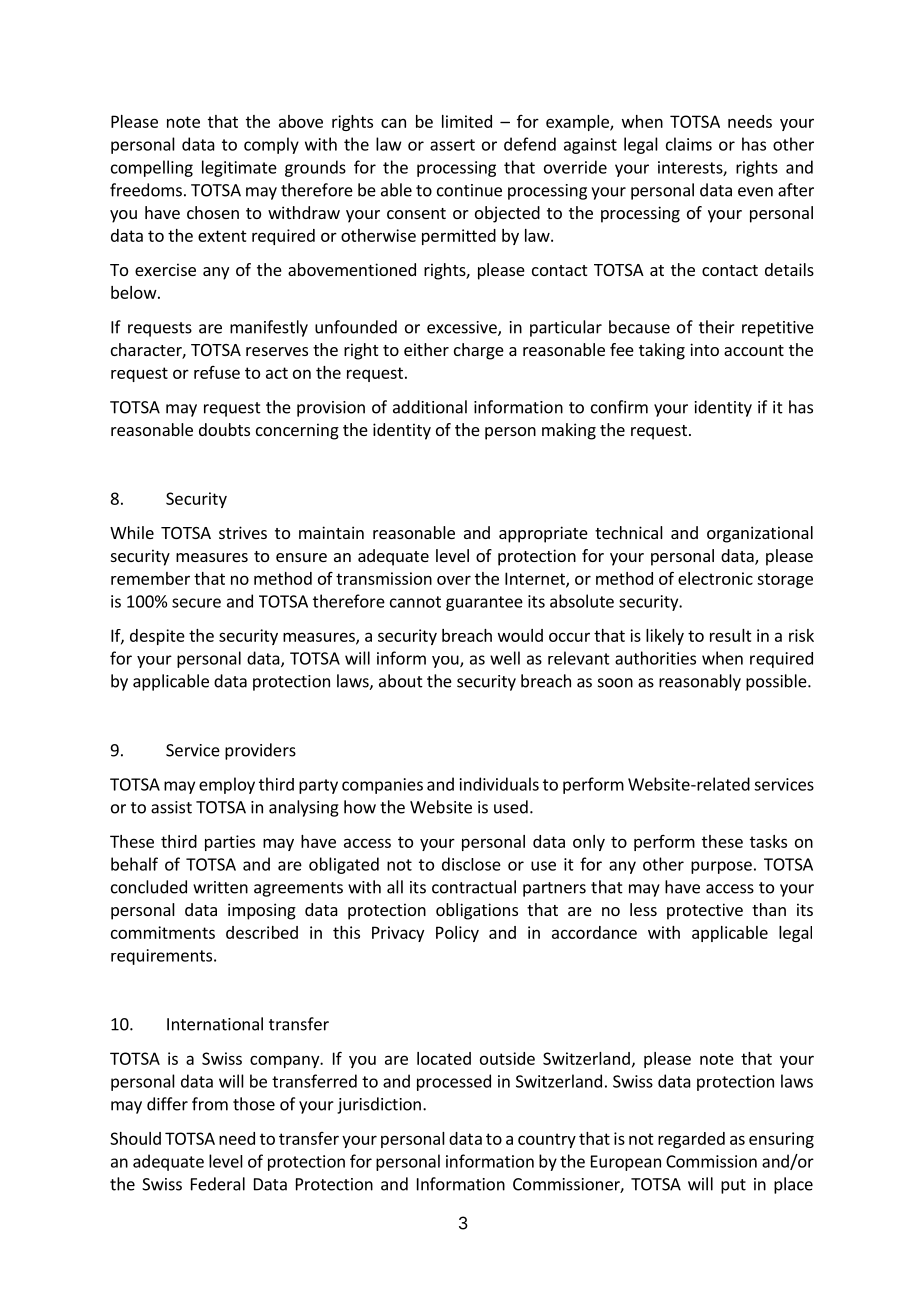 This image has height=1308, width=924. Describe the element at coordinates (689, 144) in the image. I see `claims` at that location.
